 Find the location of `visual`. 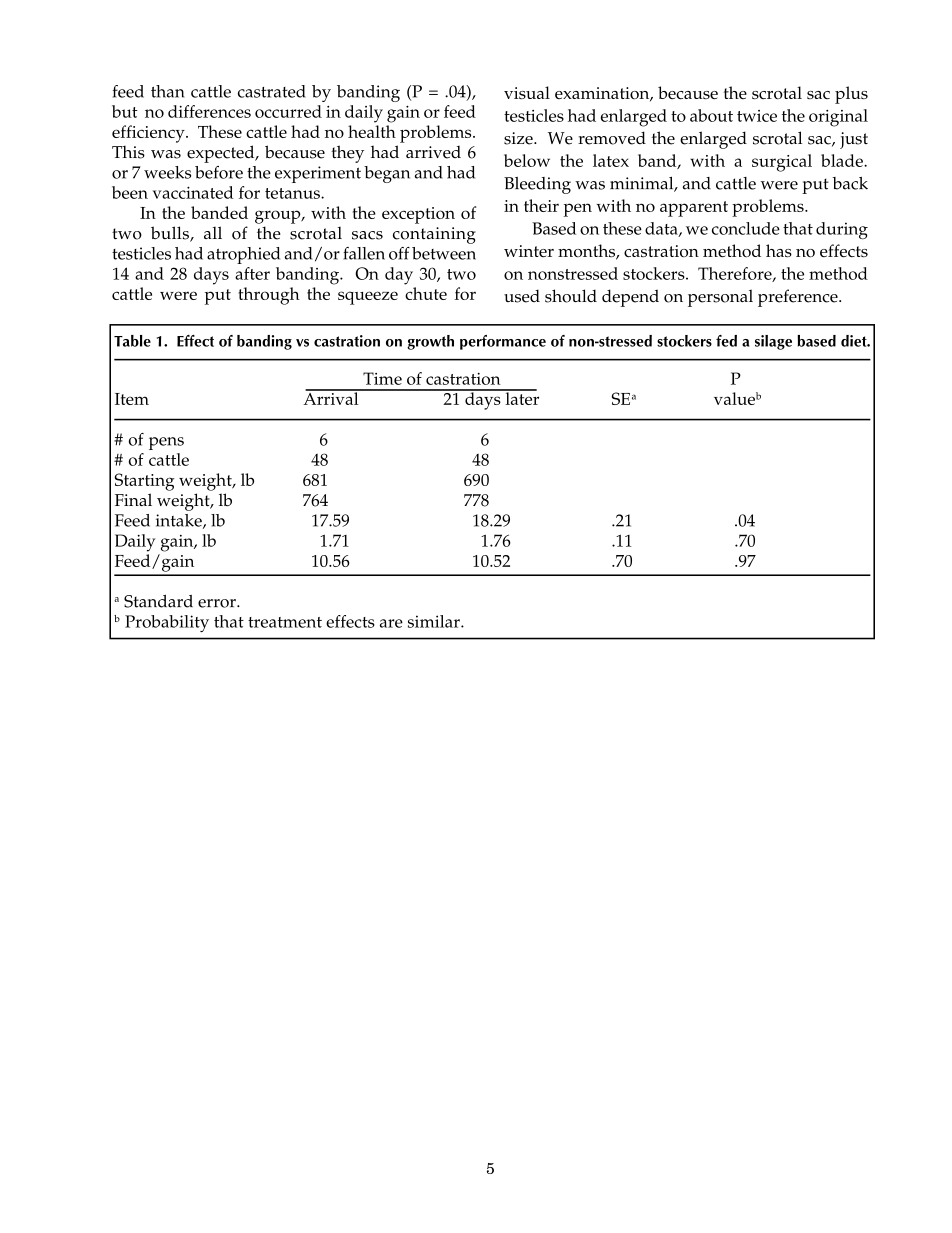

visual is located at coordinates (527, 93).
